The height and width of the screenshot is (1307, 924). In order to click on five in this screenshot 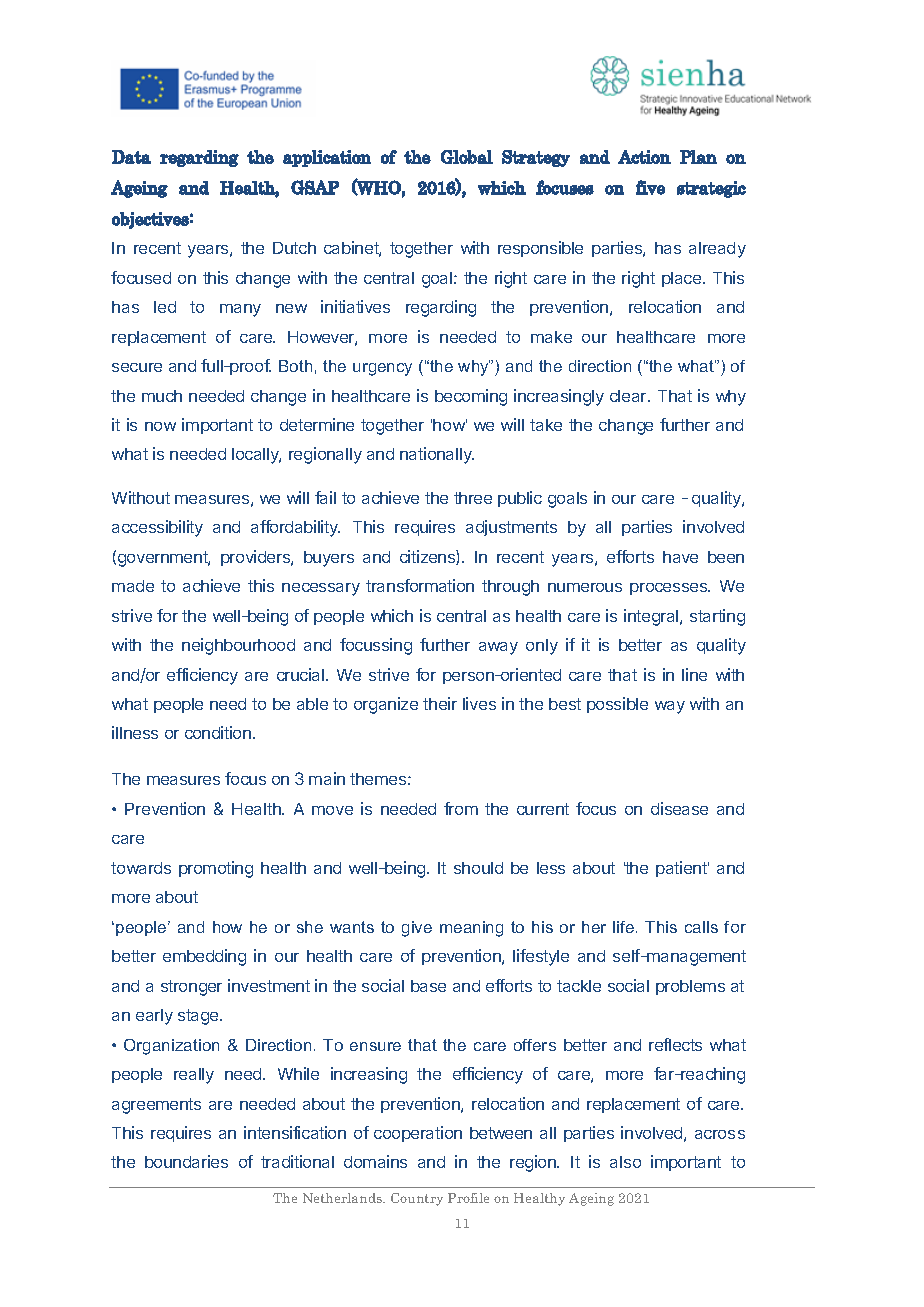, I will do `click(650, 187)`.
